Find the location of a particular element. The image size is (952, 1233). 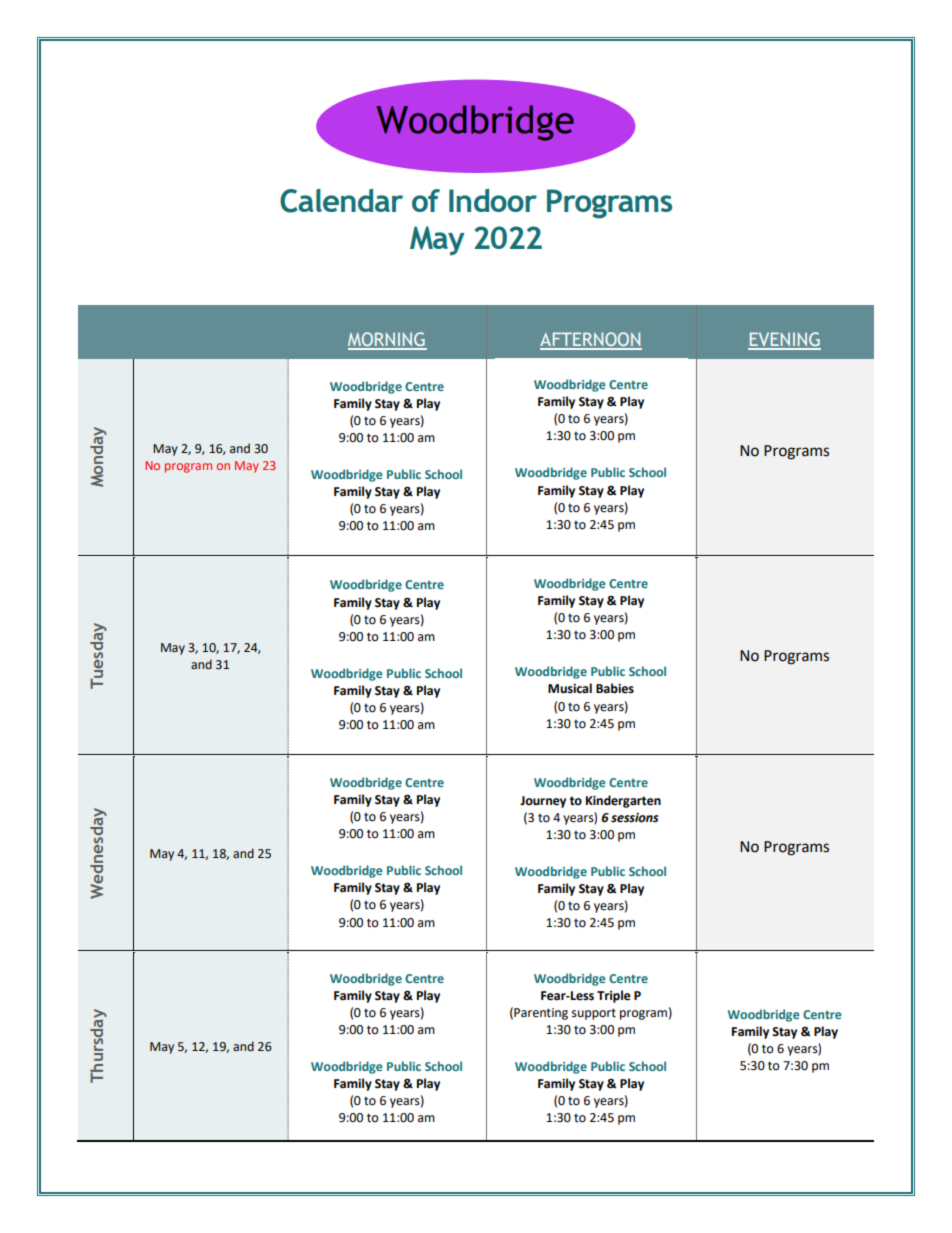

Babies is located at coordinates (615, 688).
